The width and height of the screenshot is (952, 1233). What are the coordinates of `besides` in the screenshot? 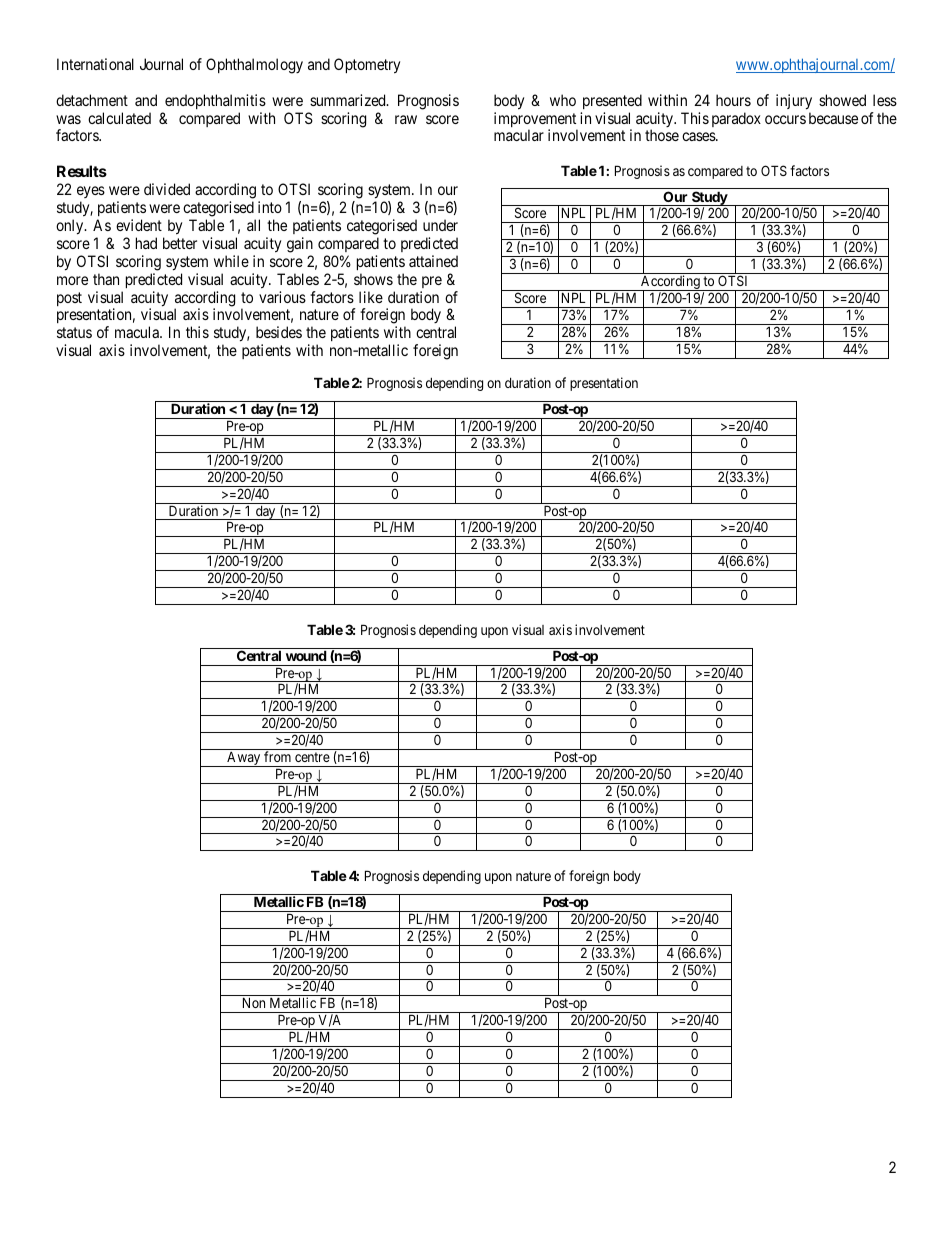 It's located at (279, 332).
